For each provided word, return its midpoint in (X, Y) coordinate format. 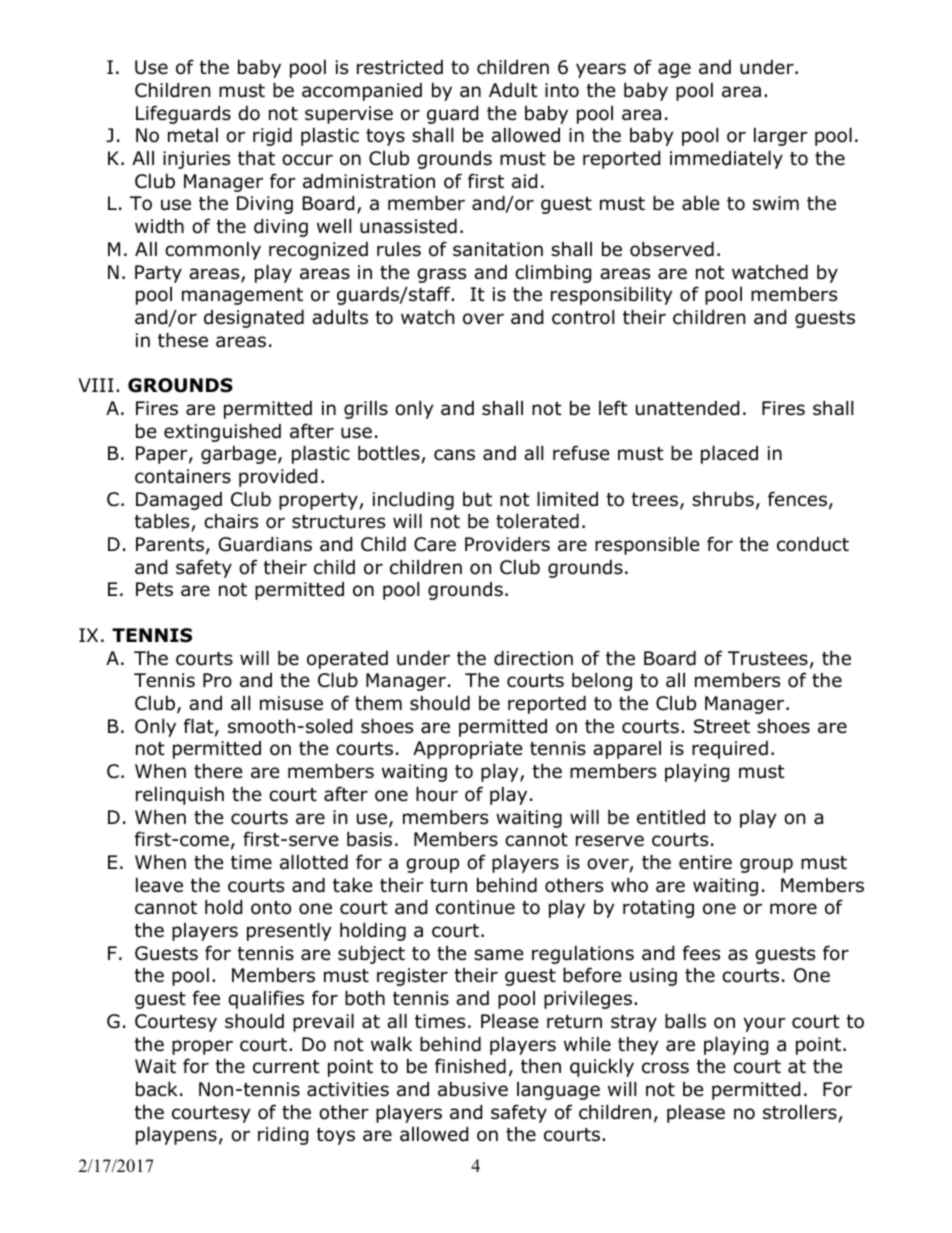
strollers (801, 1113)
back (157, 1089)
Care (435, 544)
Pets (154, 589)
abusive (473, 1089)
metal (193, 135)
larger (781, 137)
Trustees (768, 658)
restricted (400, 67)
